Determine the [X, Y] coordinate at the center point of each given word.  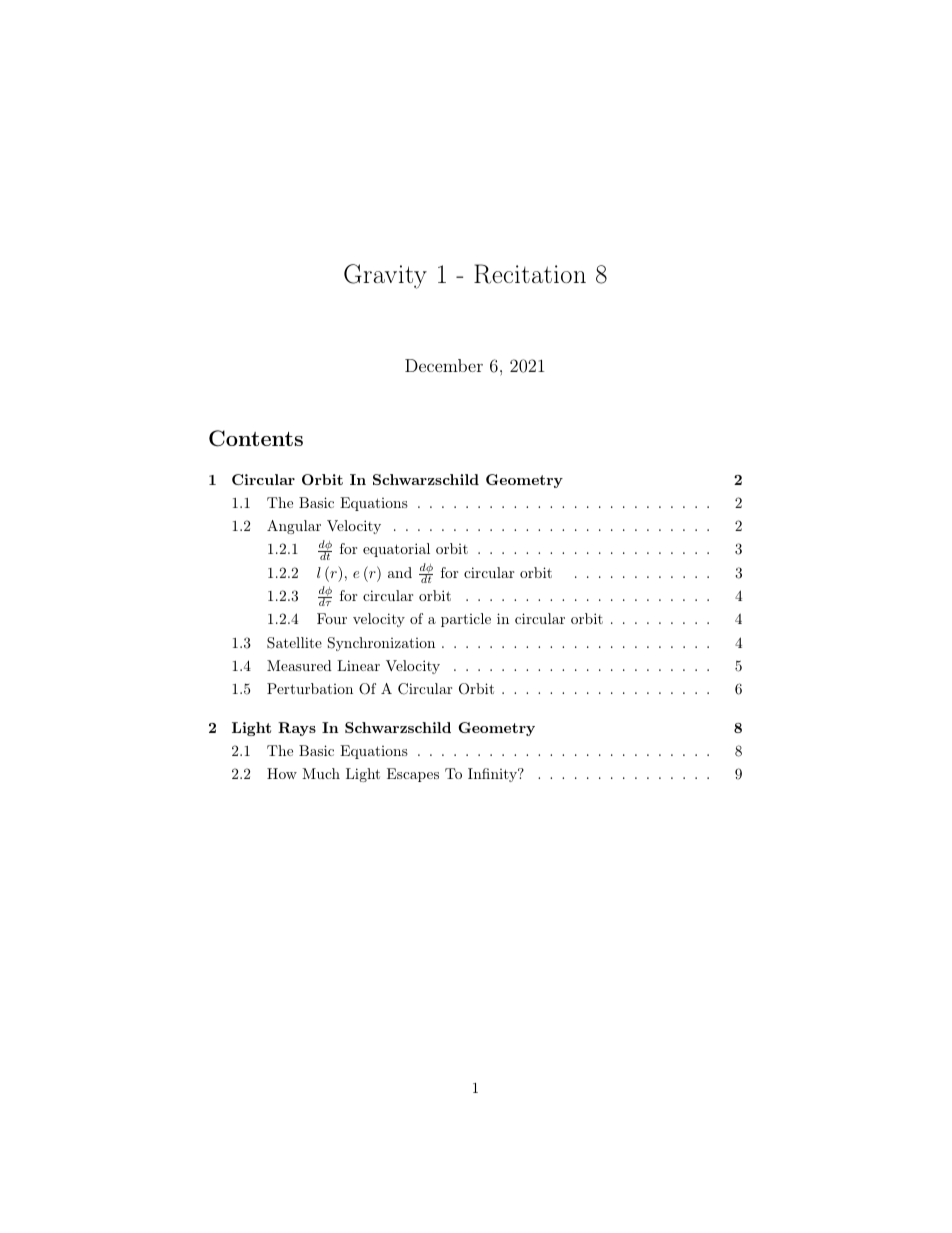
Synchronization [381, 644]
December [444, 365]
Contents [256, 438]
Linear [358, 665]
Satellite [294, 643]
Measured [299, 665]
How [282, 773]
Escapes [413, 775]
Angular [294, 527]
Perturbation [310, 688]
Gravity [385, 276]
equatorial [396, 550]
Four [332, 618]
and [400, 572]
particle [466, 620]
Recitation [530, 274]
